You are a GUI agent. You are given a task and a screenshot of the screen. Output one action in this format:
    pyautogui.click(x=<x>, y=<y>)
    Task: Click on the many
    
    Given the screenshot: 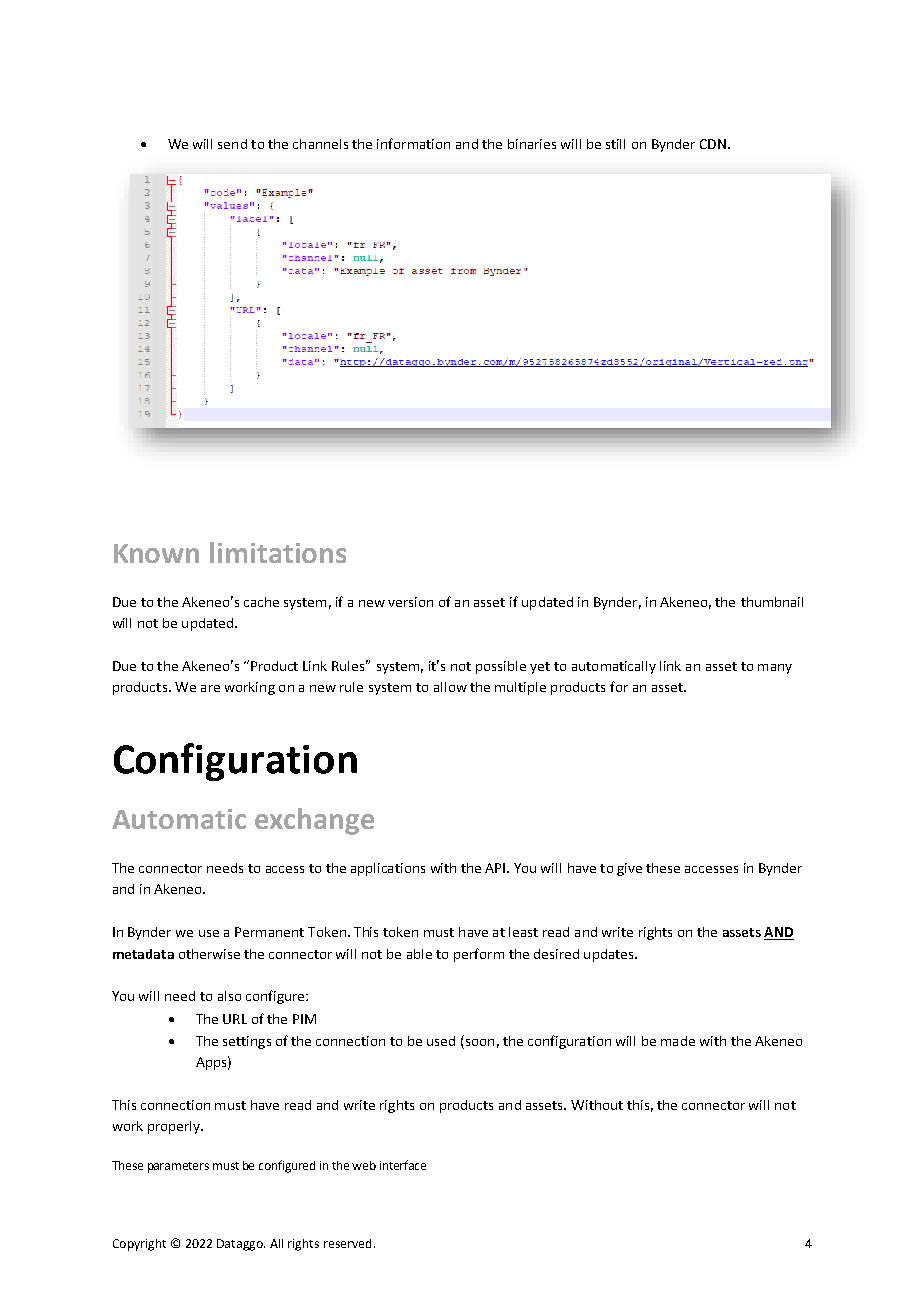 What is the action you would take?
    pyautogui.click(x=775, y=669)
